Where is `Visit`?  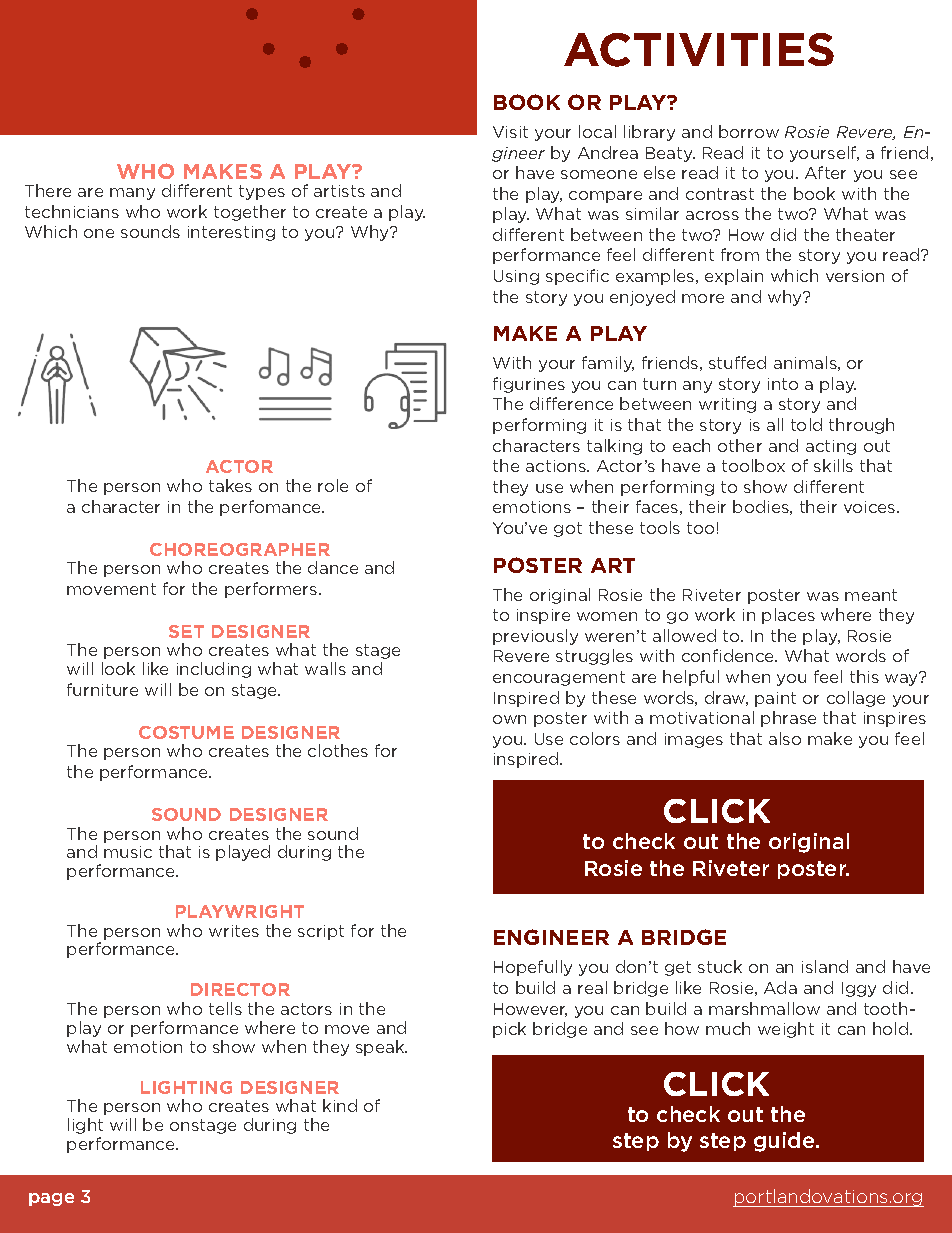 Visit is located at coordinates (510, 132).
